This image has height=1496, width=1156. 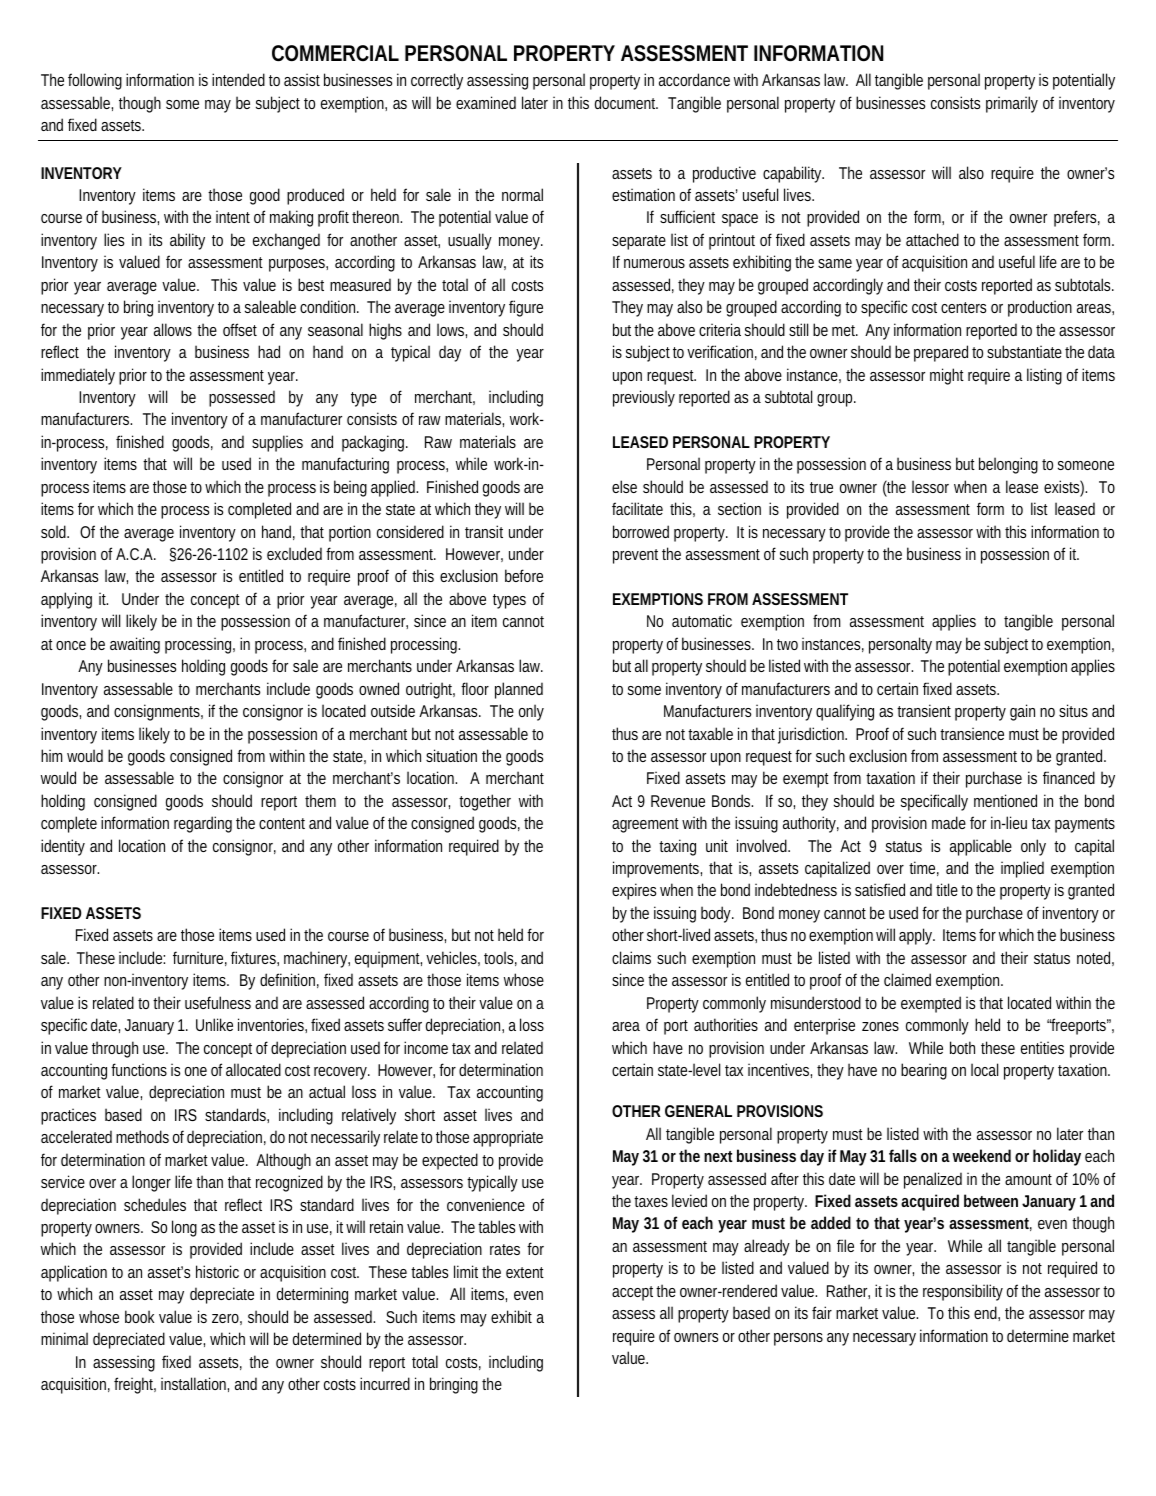 I want to click on functions, so click(x=139, y=1069).
